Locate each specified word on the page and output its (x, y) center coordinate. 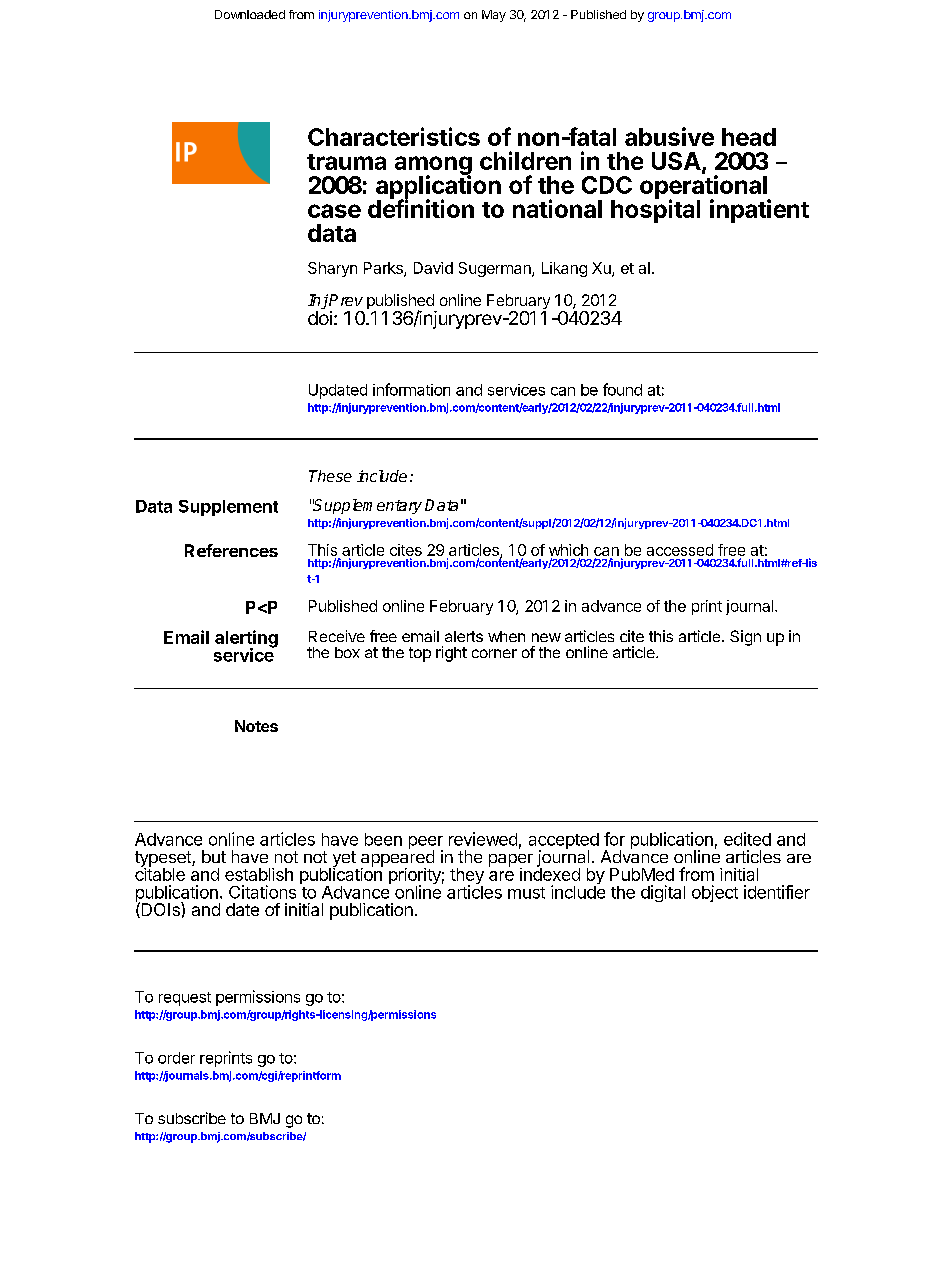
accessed (680, 550)
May (494, 16)
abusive (669, 136)
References (231, 550)
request (185, 999)
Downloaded (250, 14)
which (568, 550)
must (526, 893)
